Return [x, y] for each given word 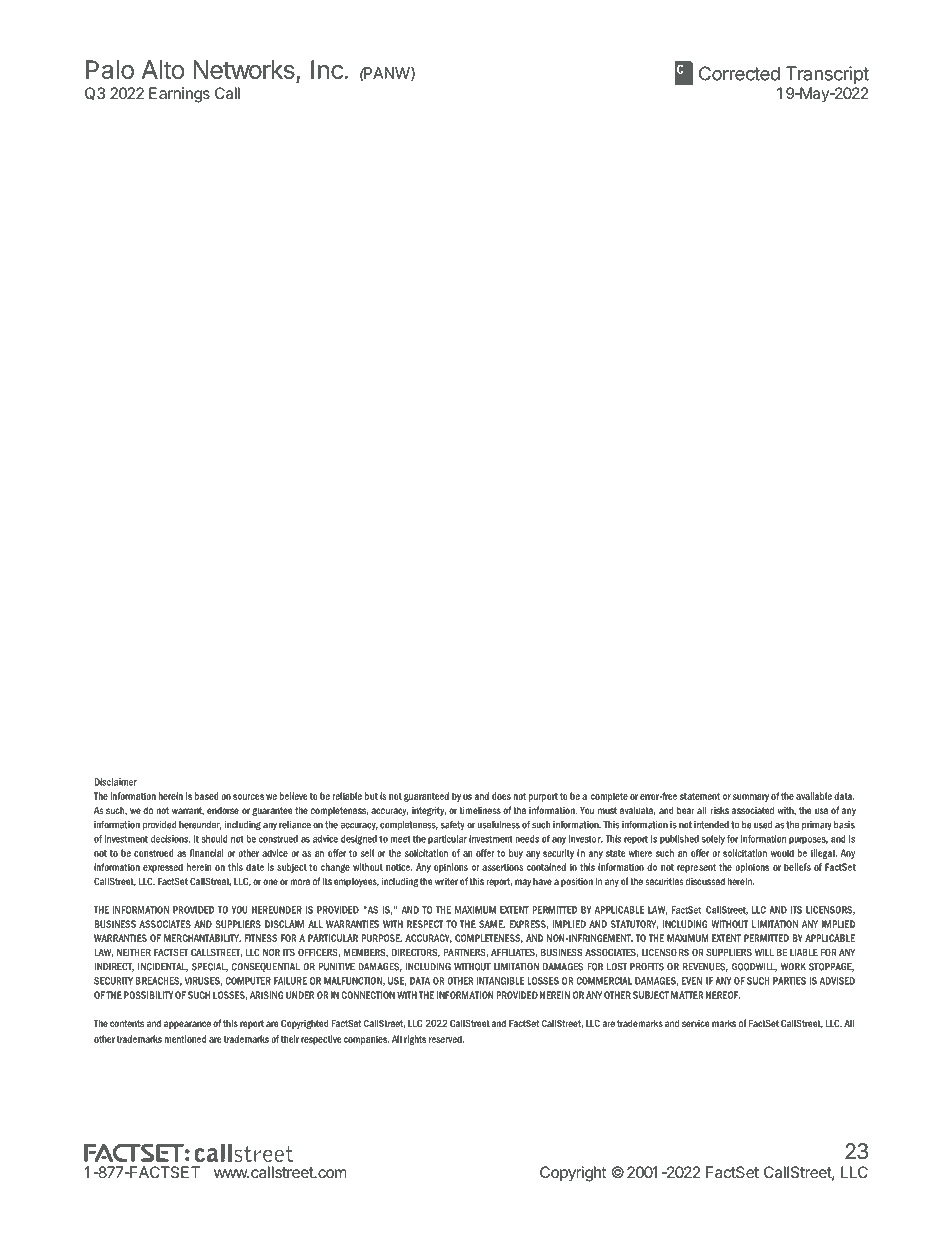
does [501, 796]
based [207, 796]
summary [751, 798]
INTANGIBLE [501, 981]
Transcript [827, 75]
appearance [187, 1025]
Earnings [179, 95]
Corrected [739, 73]
